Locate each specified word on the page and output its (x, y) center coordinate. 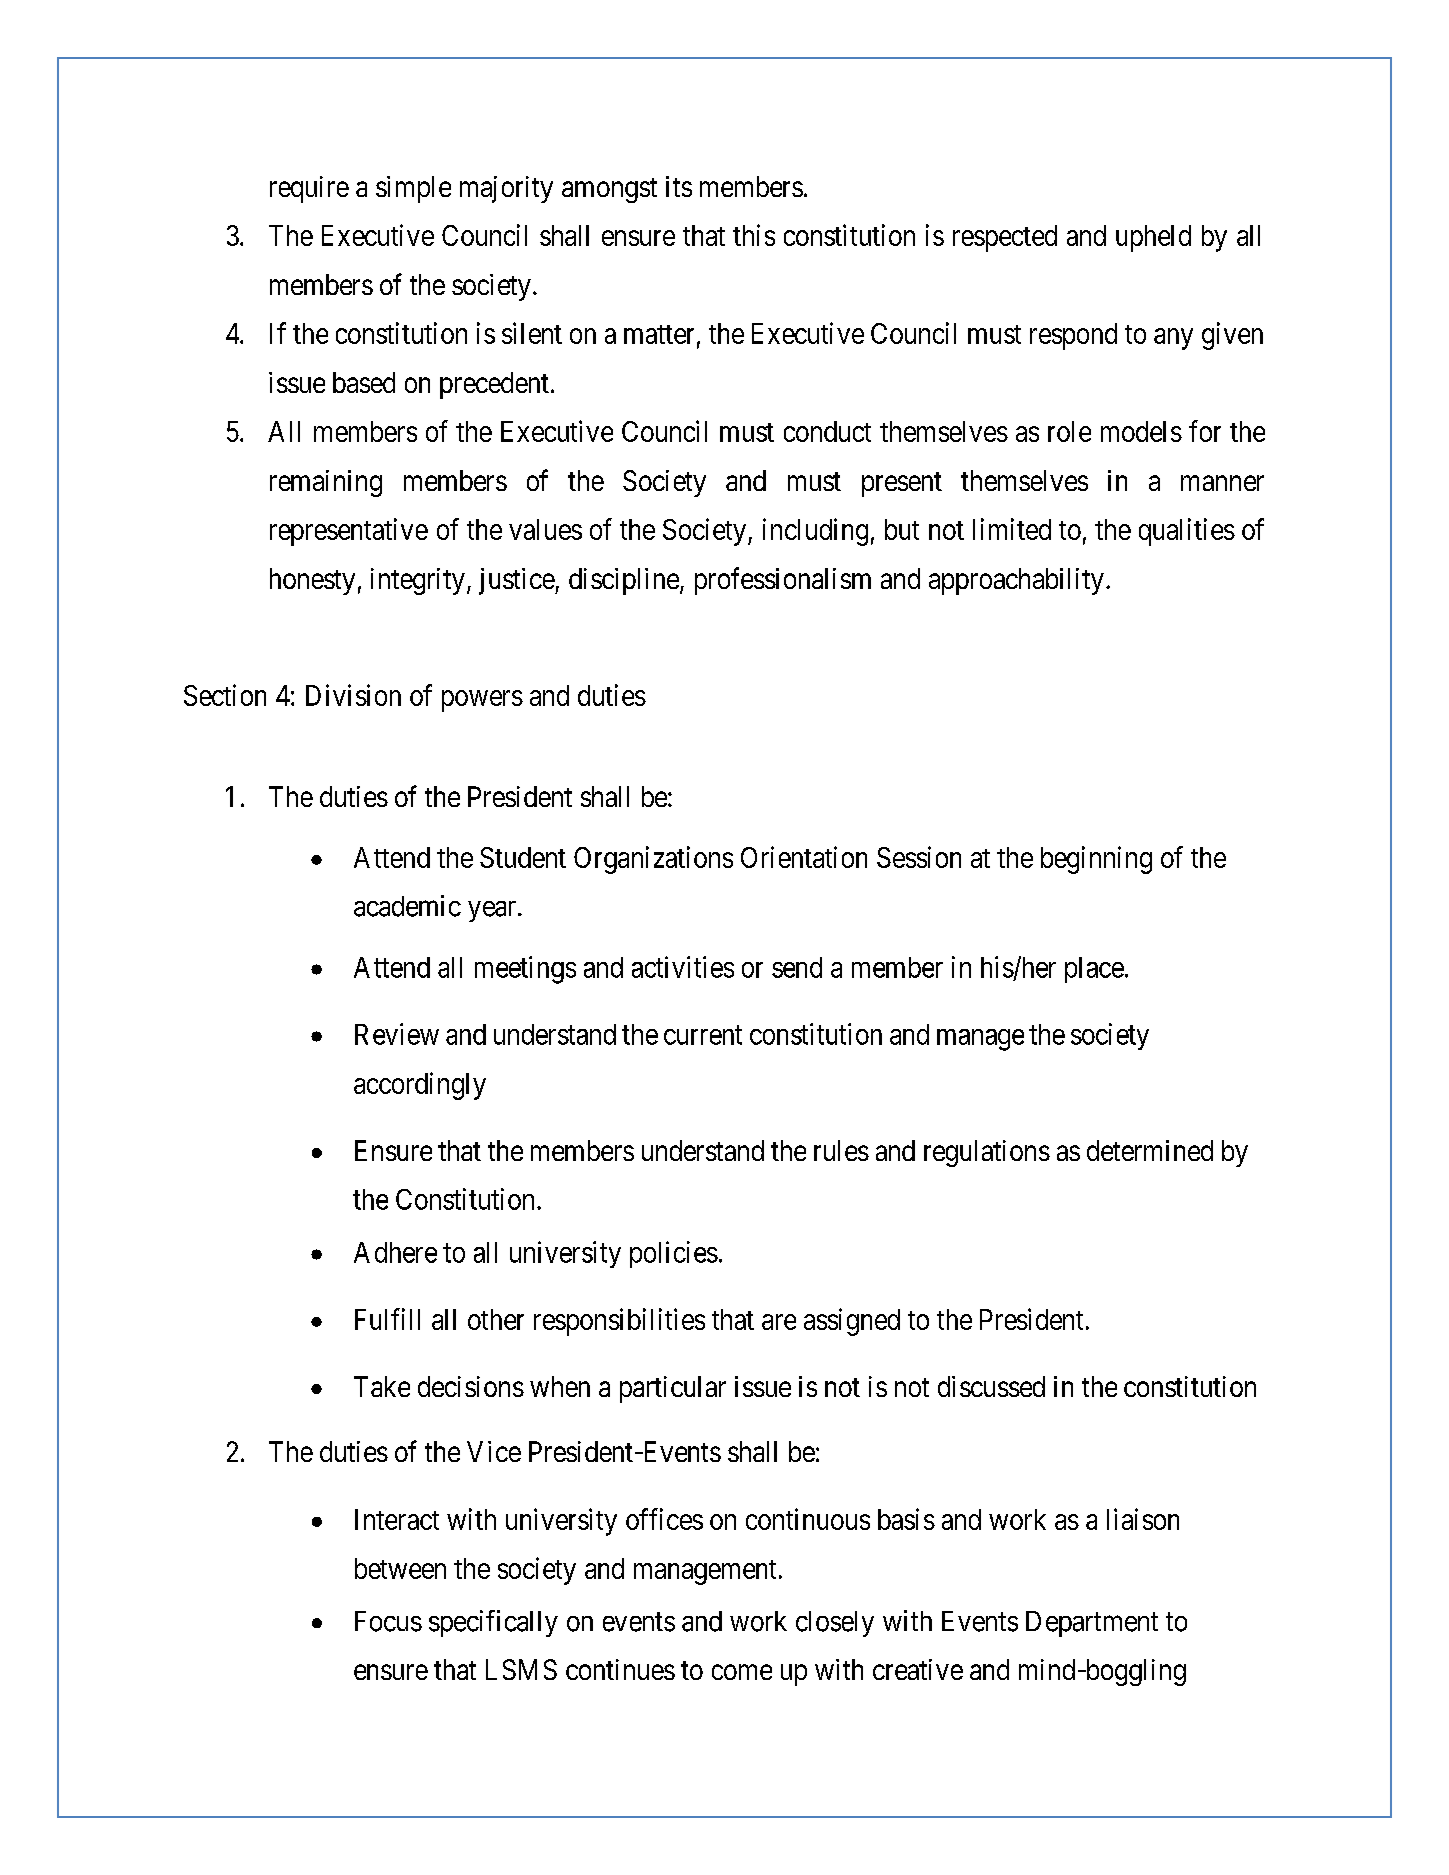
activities (683, 967)
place (1094, 970)
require (309, 189)
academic (407, 906)
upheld (1153, 238)
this (754, 235)
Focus (388, 1621)
